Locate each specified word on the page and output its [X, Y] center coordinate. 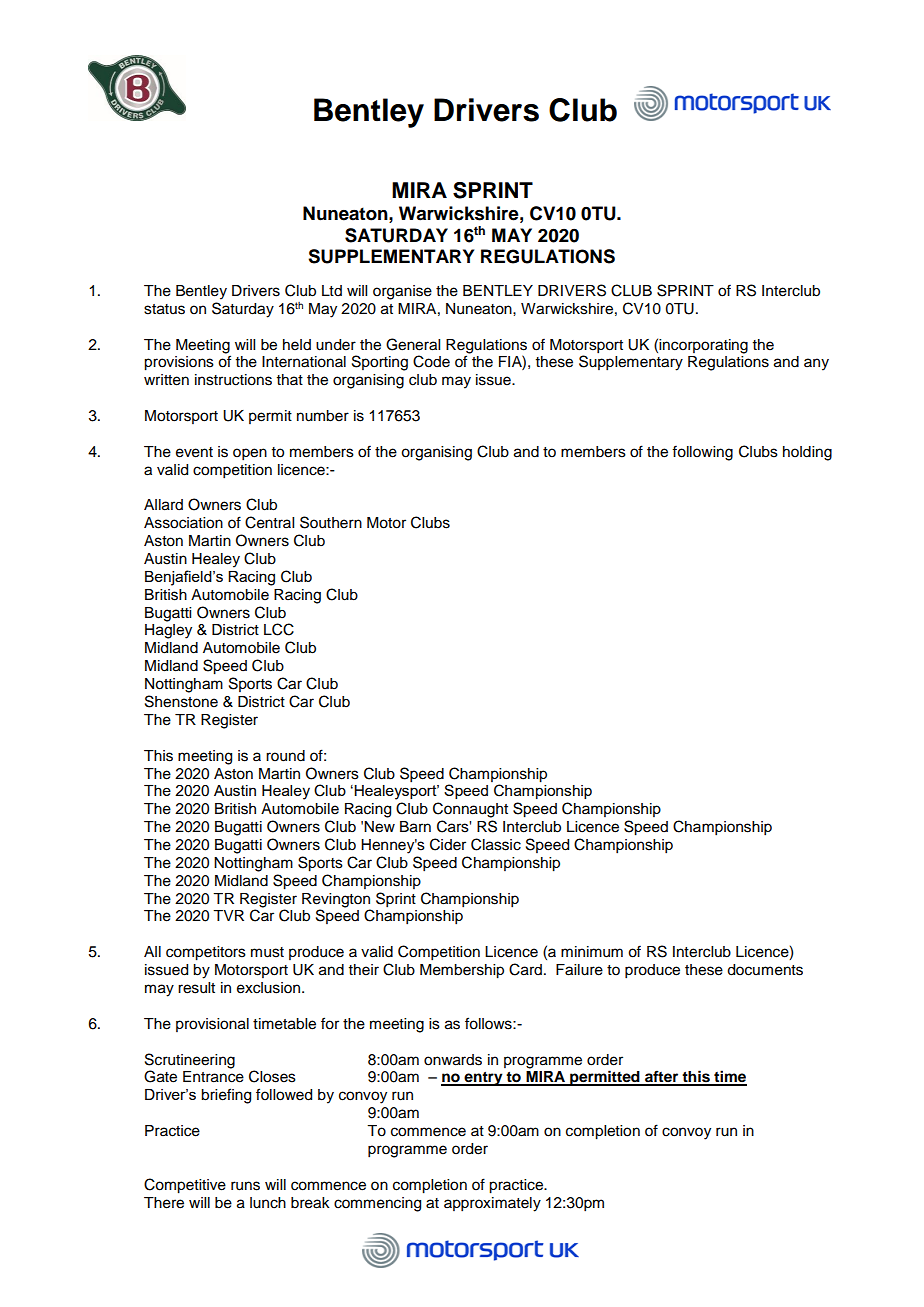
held [297, 345]
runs [245, 1186]
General [413, 344]
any [816, 364]
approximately [492, 1204]
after [662, 1077]
